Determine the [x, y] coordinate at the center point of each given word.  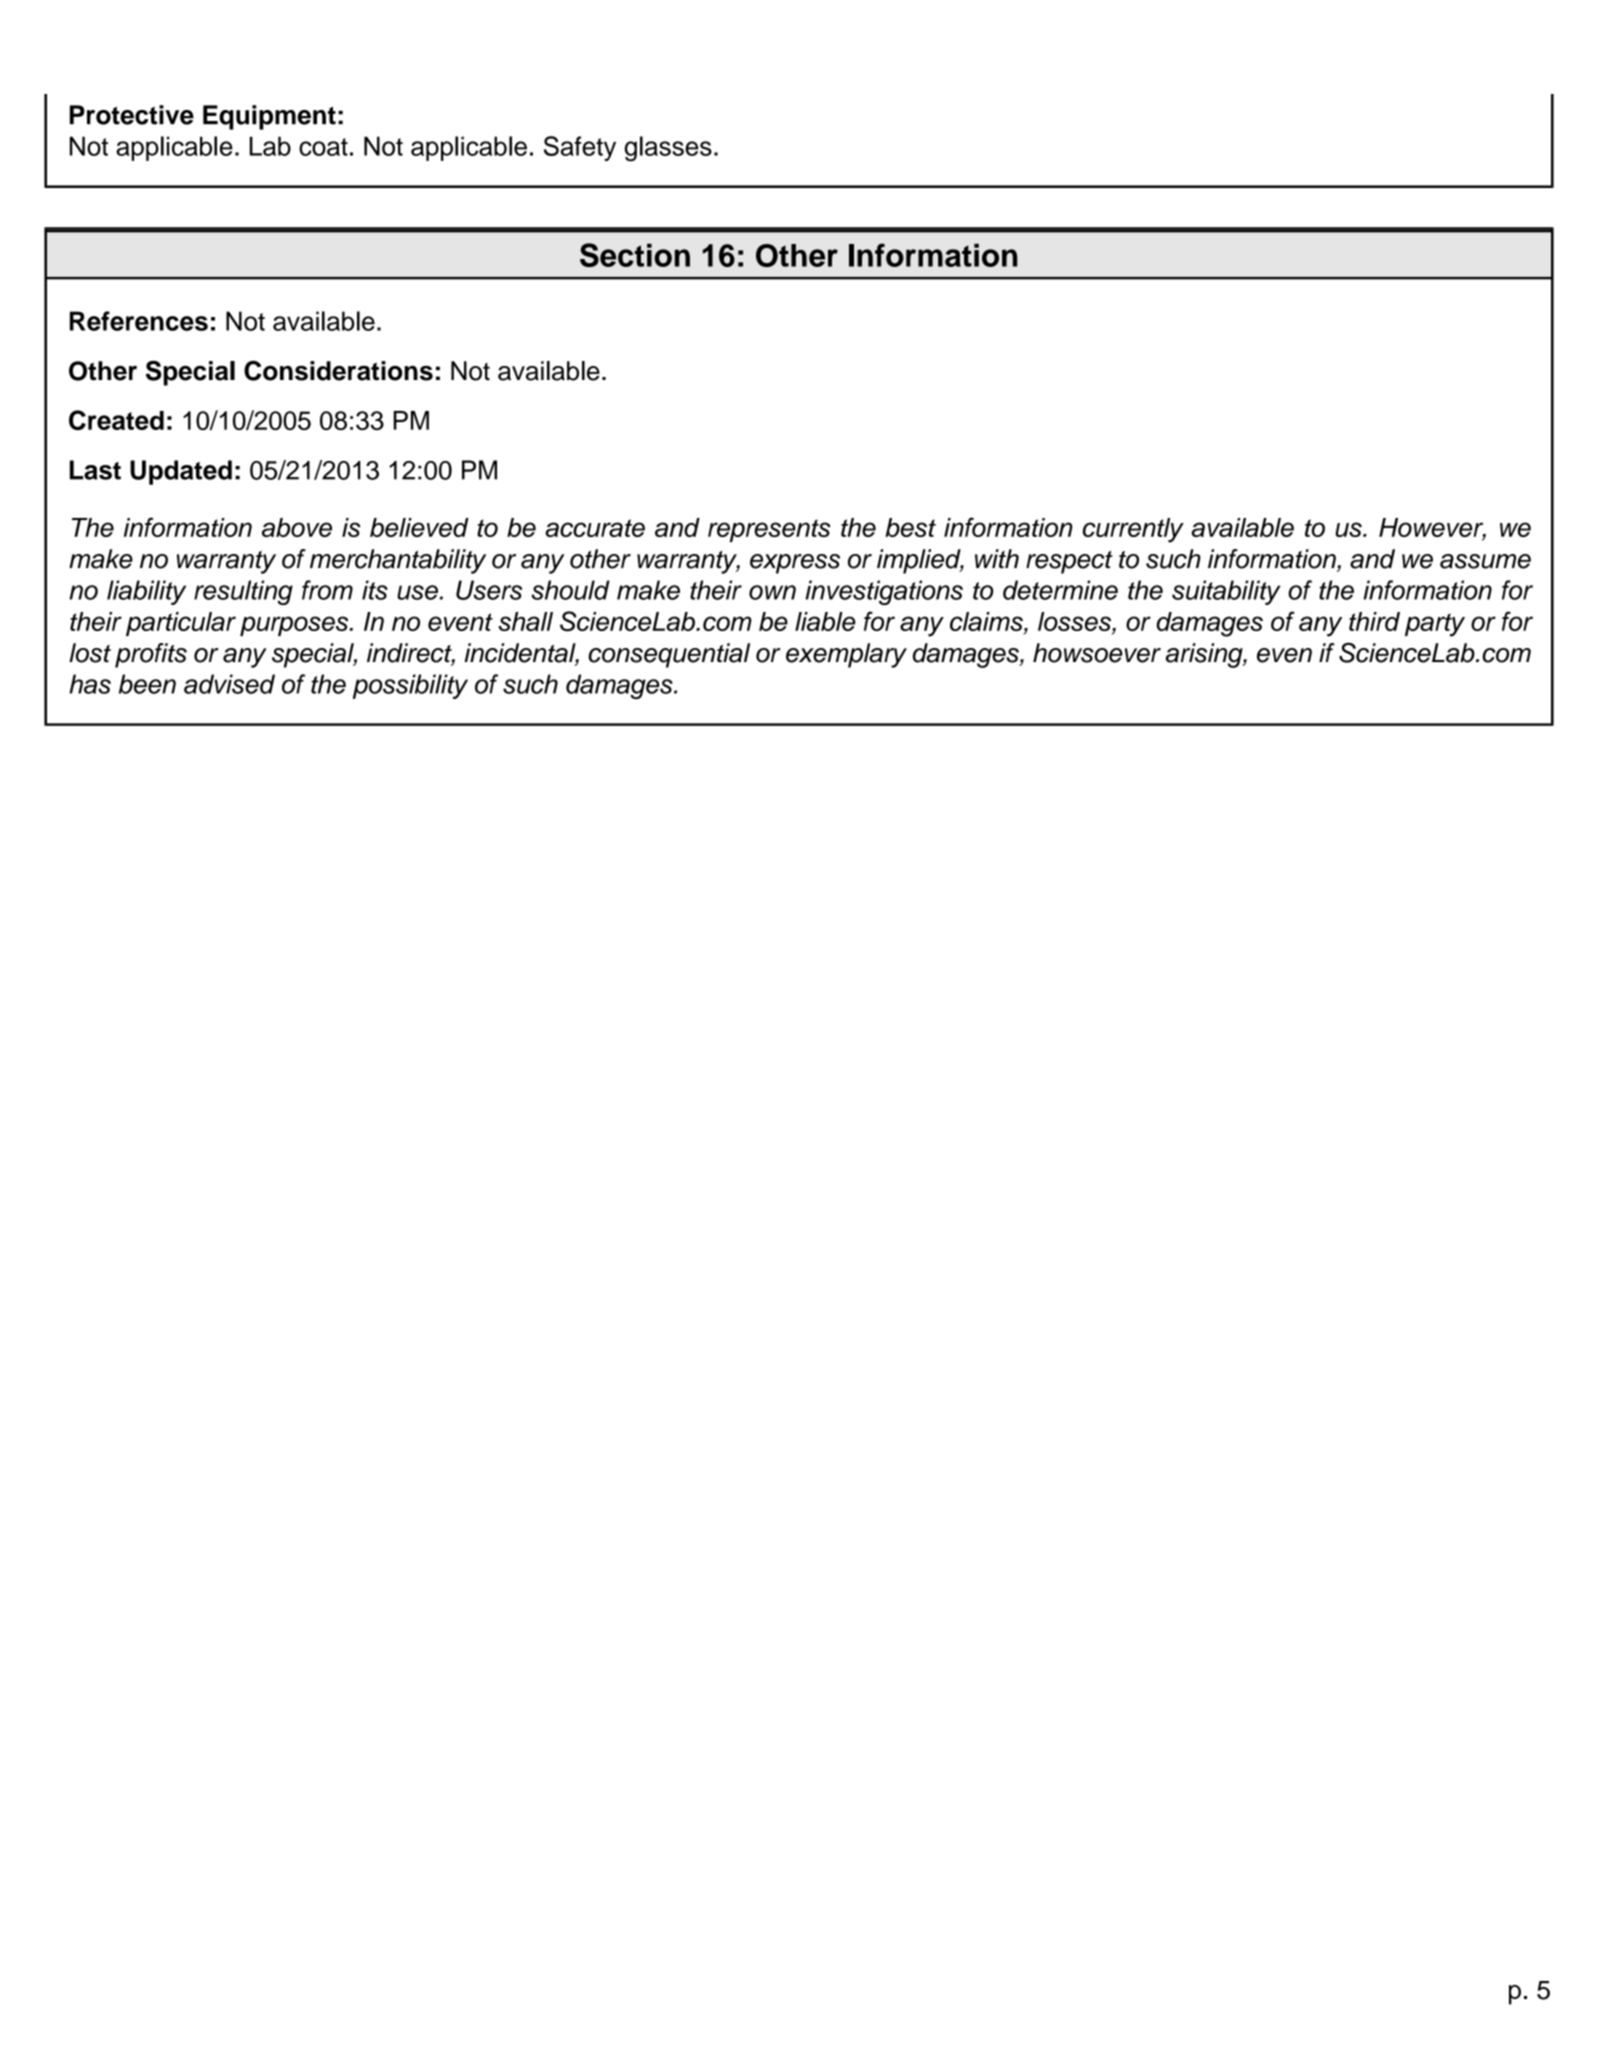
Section [635, 255]
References [139, 321]
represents [769, 530]
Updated [181, 472]
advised [229, 684]
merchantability [398, 561]
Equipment [269, 117]
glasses [668, 149]
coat [323, 147]
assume [1485, 561]
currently [1133, 530]
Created [116, 420]
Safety [580, 148]
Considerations [338, 371]
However [1432, 529]
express [795, 564]
